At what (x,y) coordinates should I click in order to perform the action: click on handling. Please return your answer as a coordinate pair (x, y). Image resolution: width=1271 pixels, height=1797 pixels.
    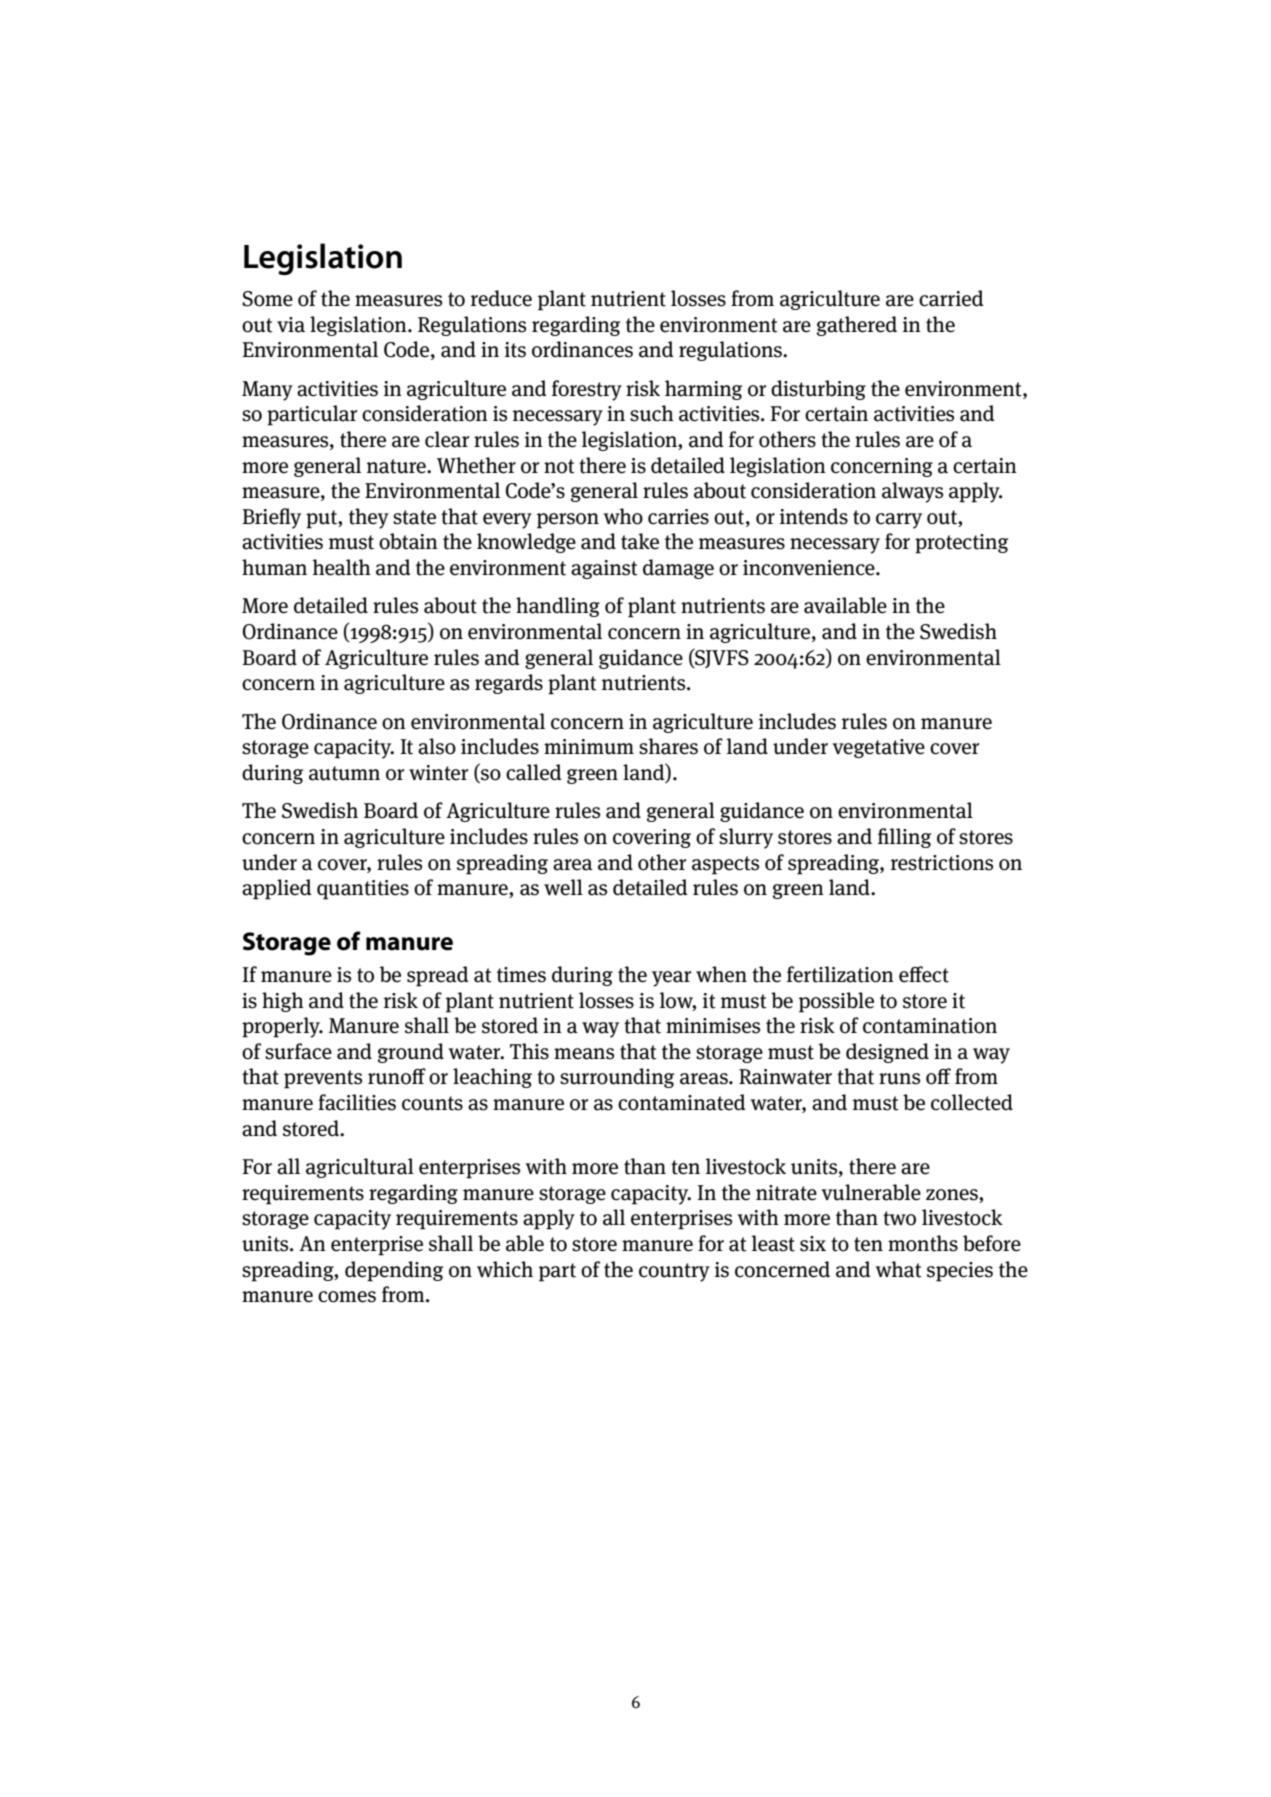
    Looking at the image, I should click on (558, 607).
